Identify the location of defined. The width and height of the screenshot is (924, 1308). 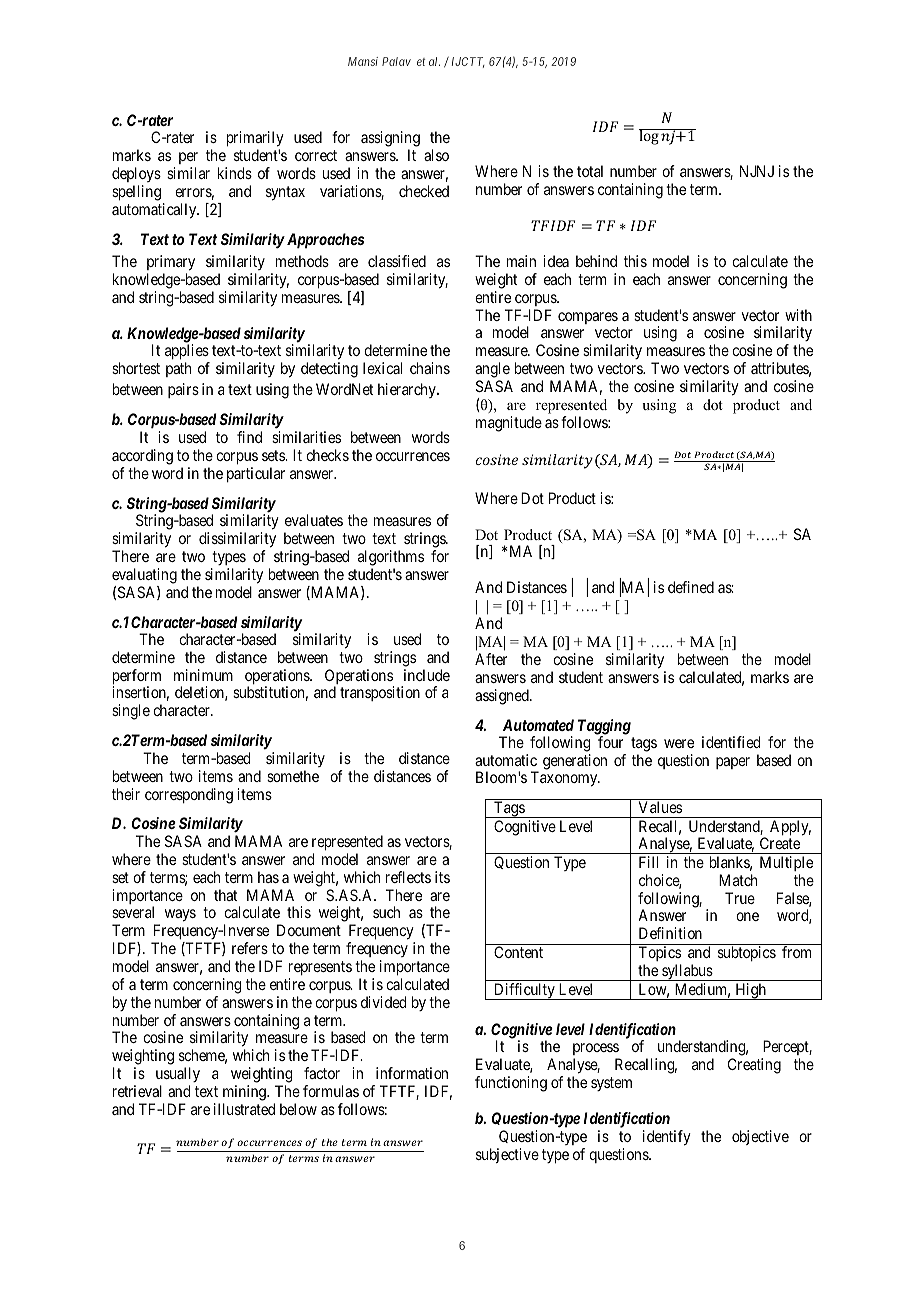
(691, 587).
